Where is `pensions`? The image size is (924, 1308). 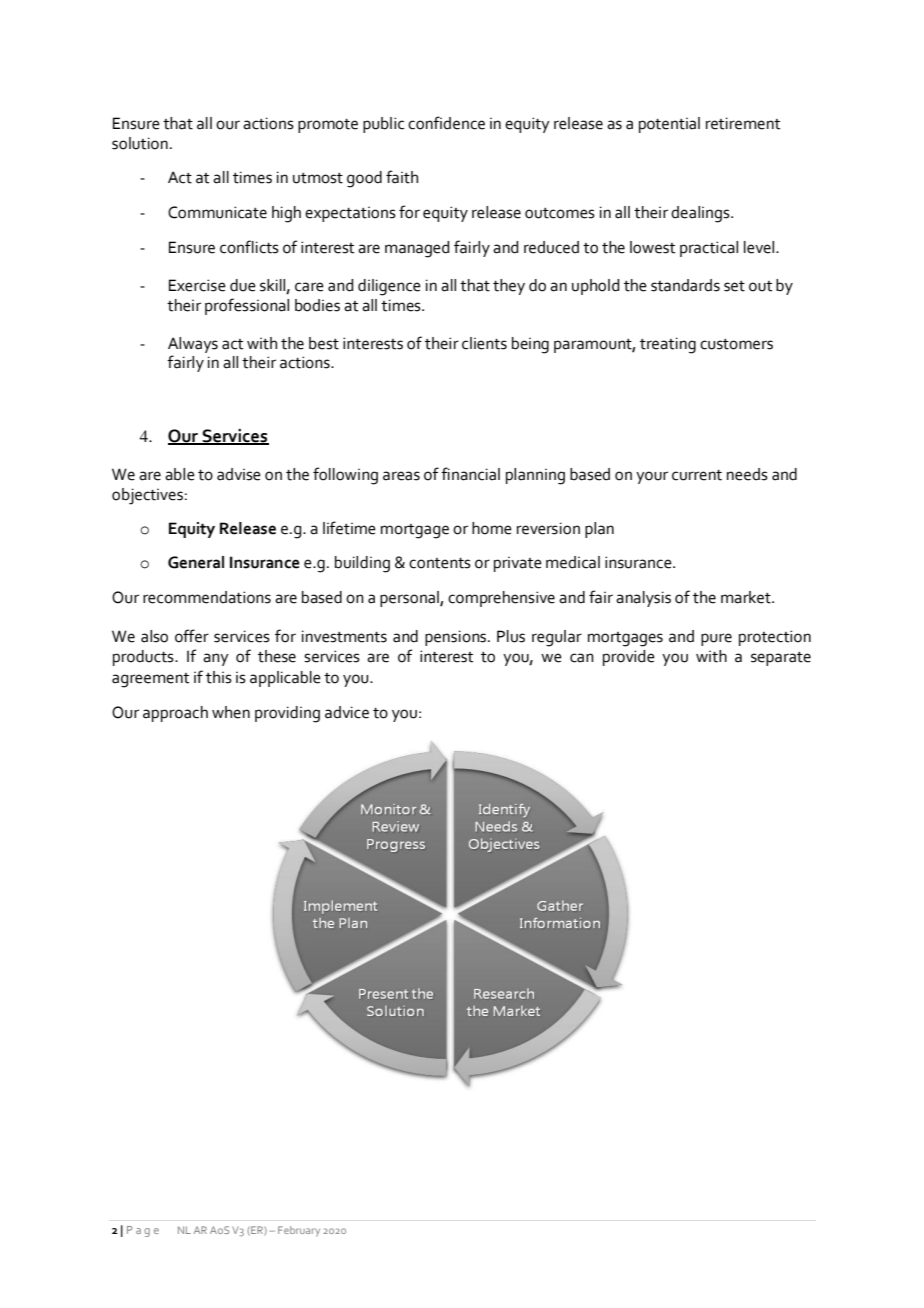
pensions is located at coordinates (457, 638).
